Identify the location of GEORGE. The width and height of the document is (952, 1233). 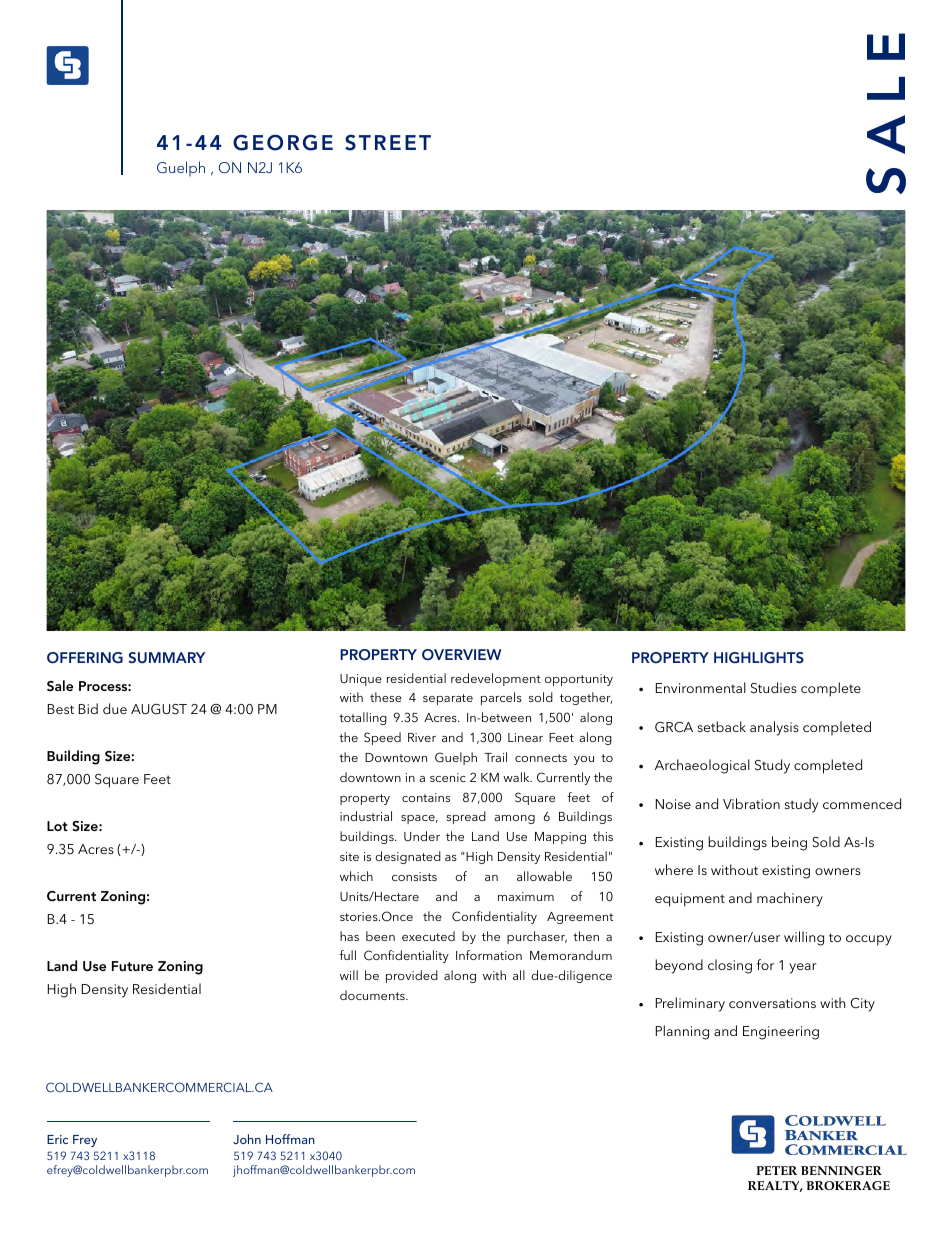
(283, 142).
